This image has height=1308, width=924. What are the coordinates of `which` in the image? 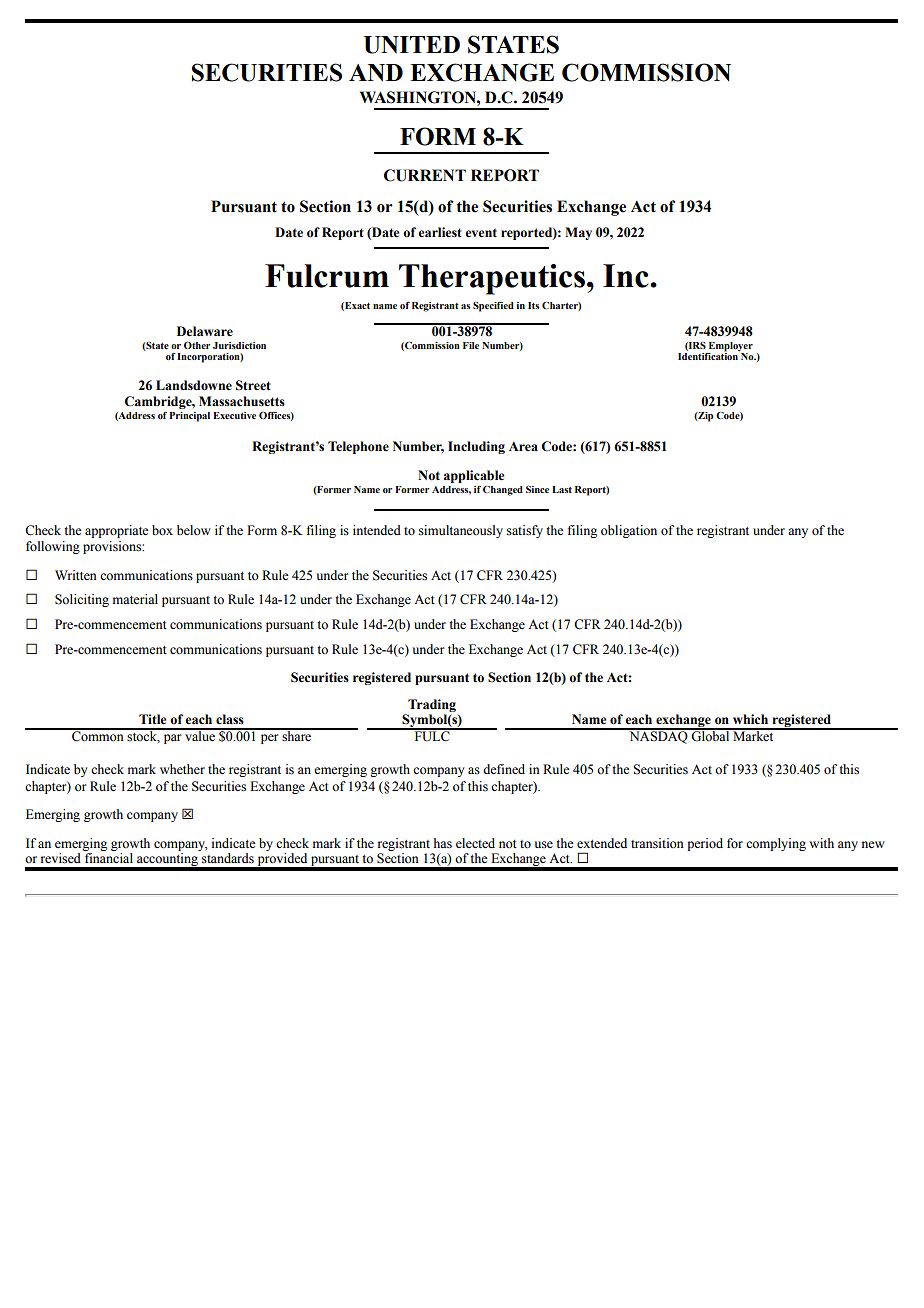 It's located at (750, 719).
